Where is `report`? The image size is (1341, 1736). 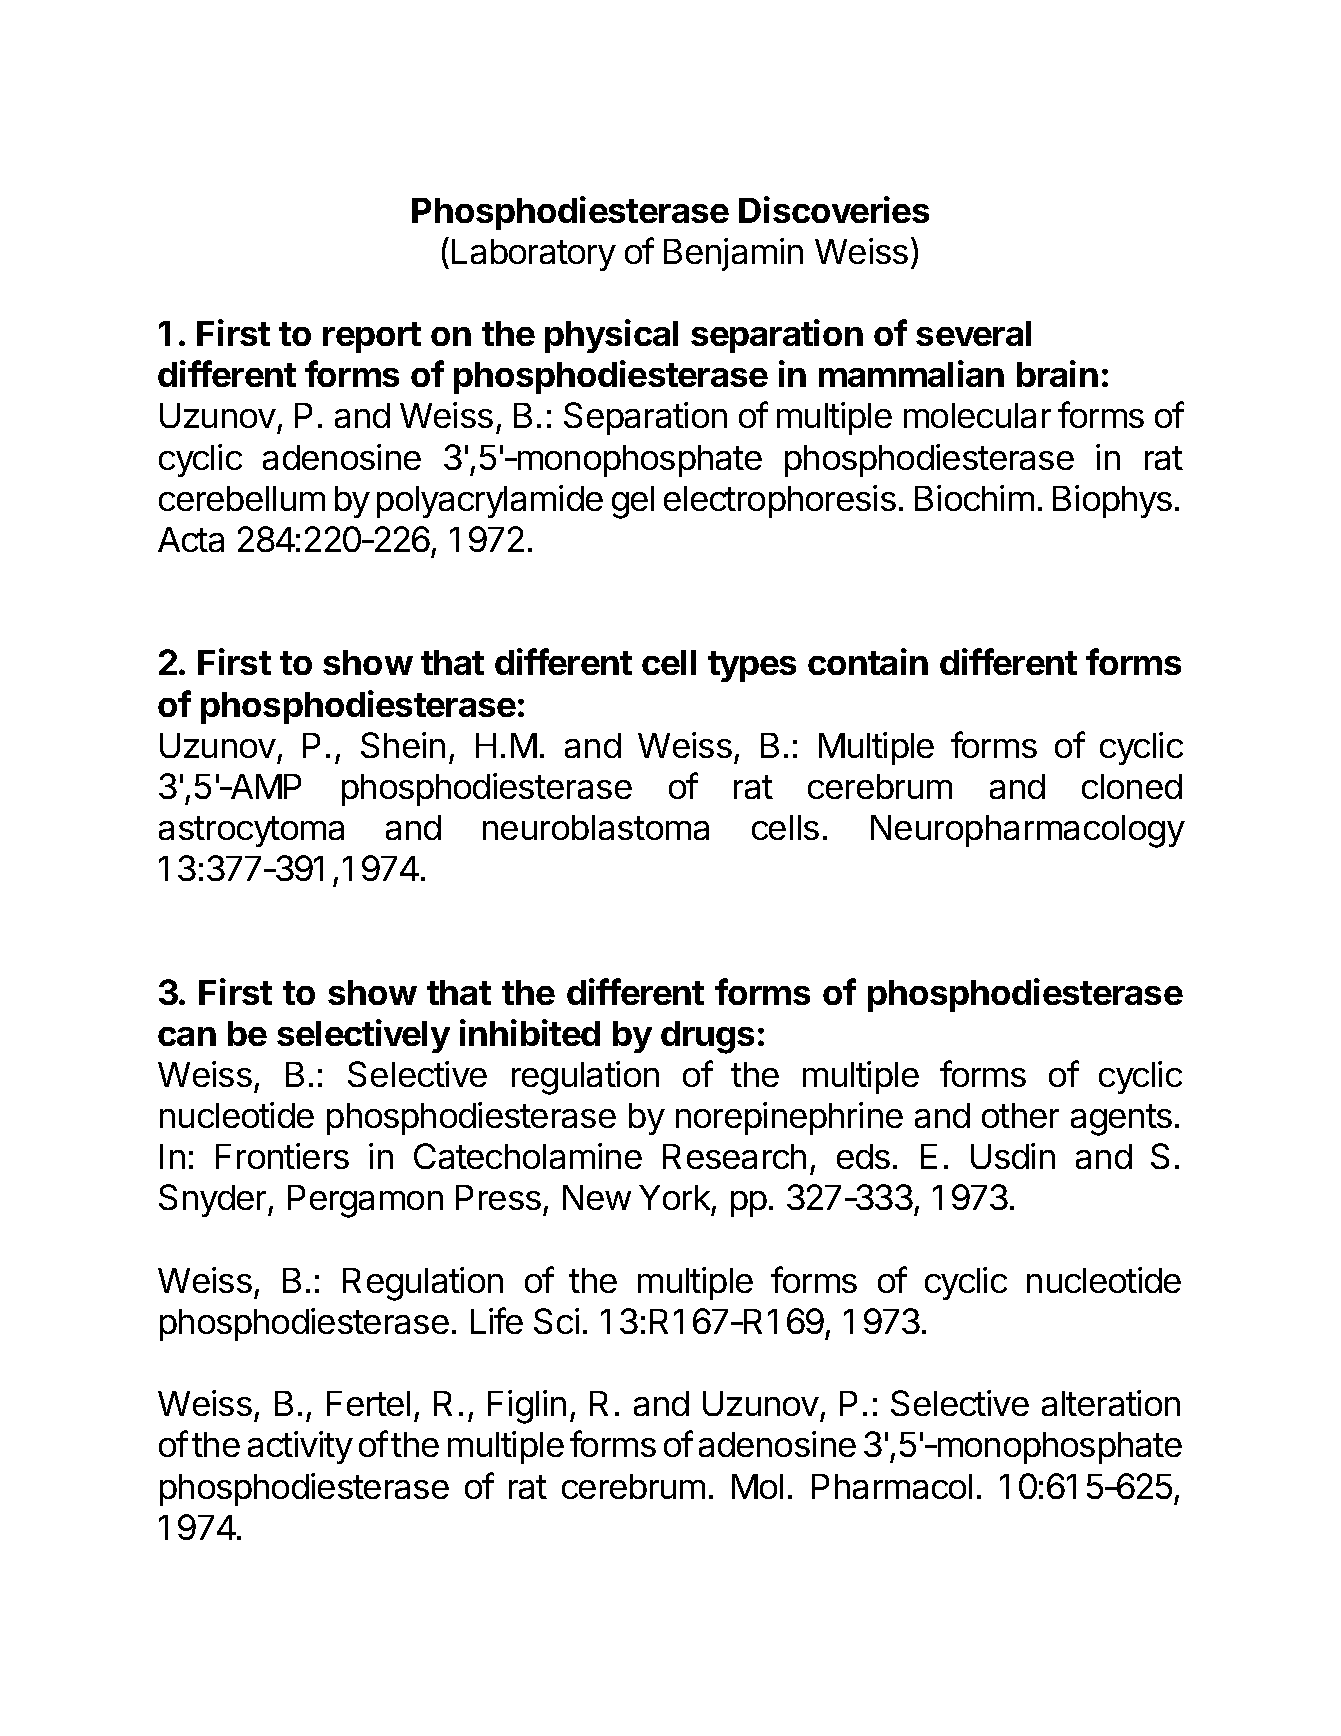 report is located at coordinates (372, 337).
